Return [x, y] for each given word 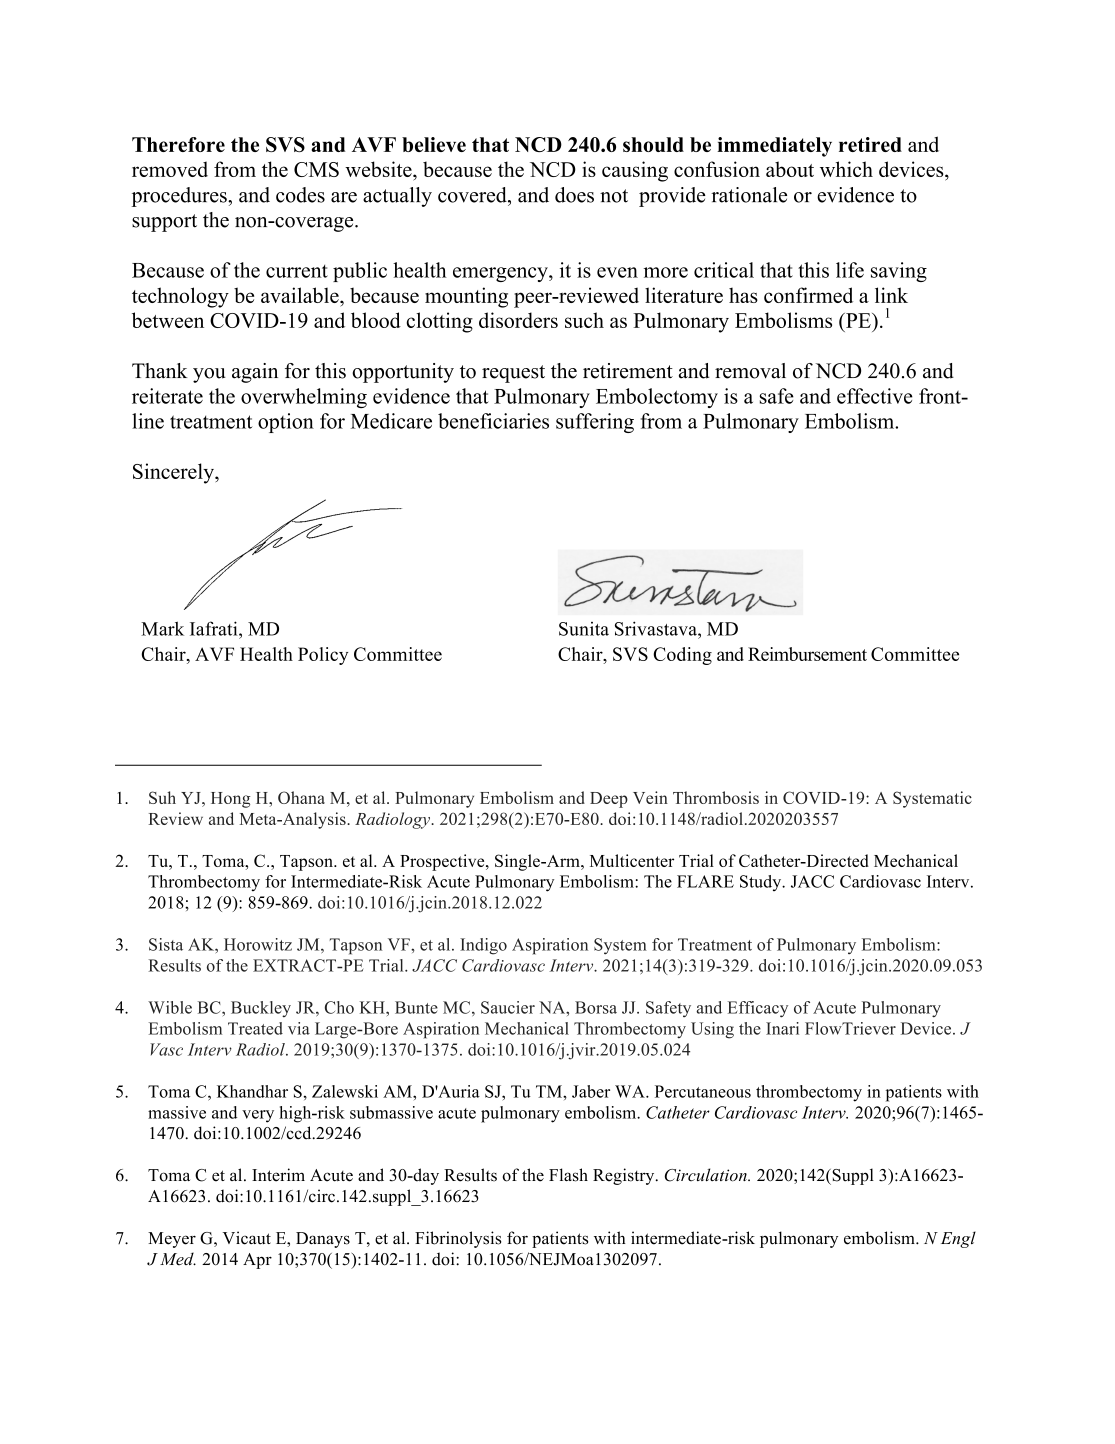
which [846, 169]
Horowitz [258, 944]
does [574, 195]
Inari [782, 1028]
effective [875, 396]
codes [300, 195]
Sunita [584, 629]
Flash [568, 1175]
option [286, 423]
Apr [257, 1261]
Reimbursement [807, 654]
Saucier [508, 1007]
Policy [323, 656]
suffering [595, 423]
